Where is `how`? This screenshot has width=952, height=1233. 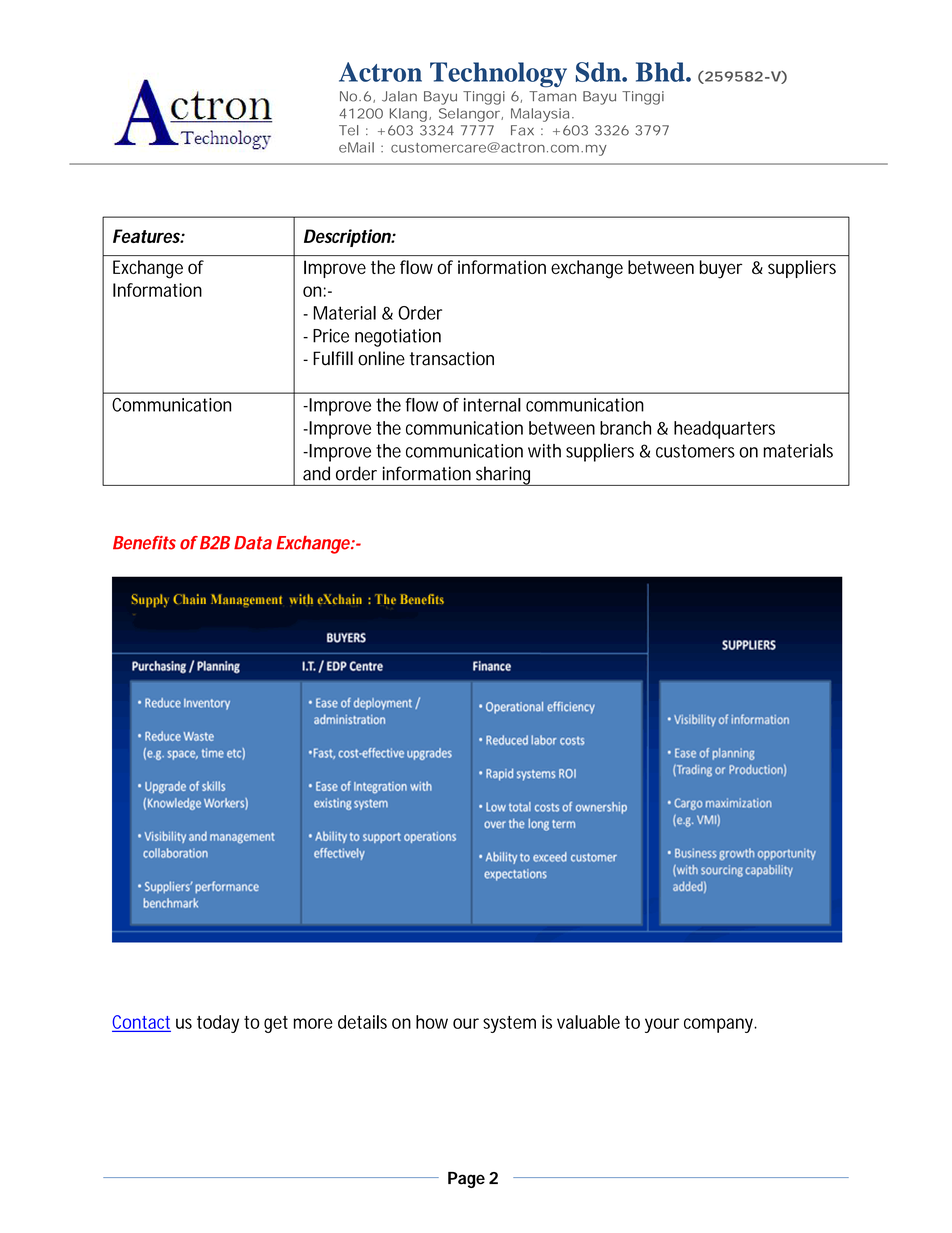
how is located at coordinates (432, 1022).
